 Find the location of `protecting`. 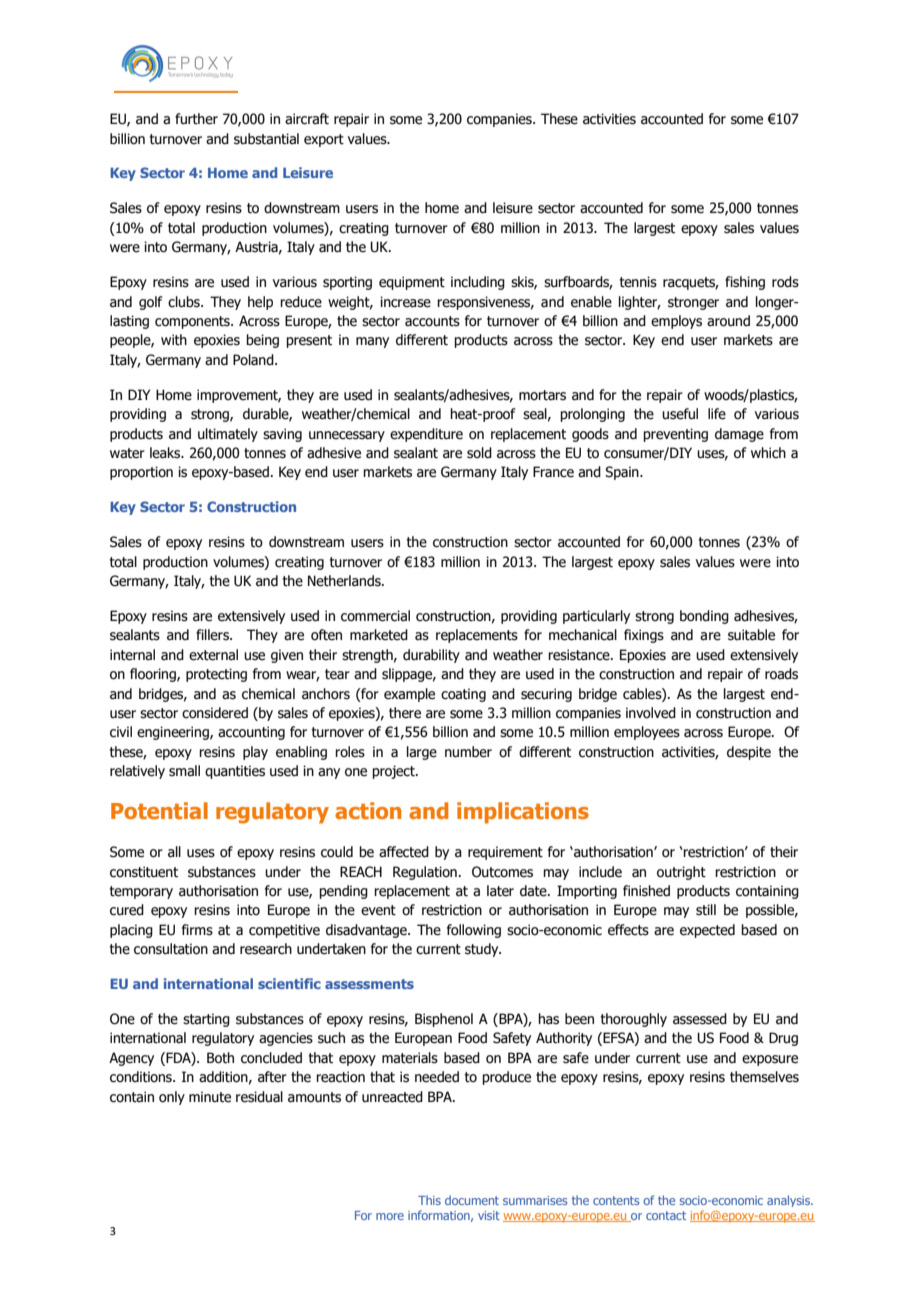

protecting is located at coordinates (216, 675).
